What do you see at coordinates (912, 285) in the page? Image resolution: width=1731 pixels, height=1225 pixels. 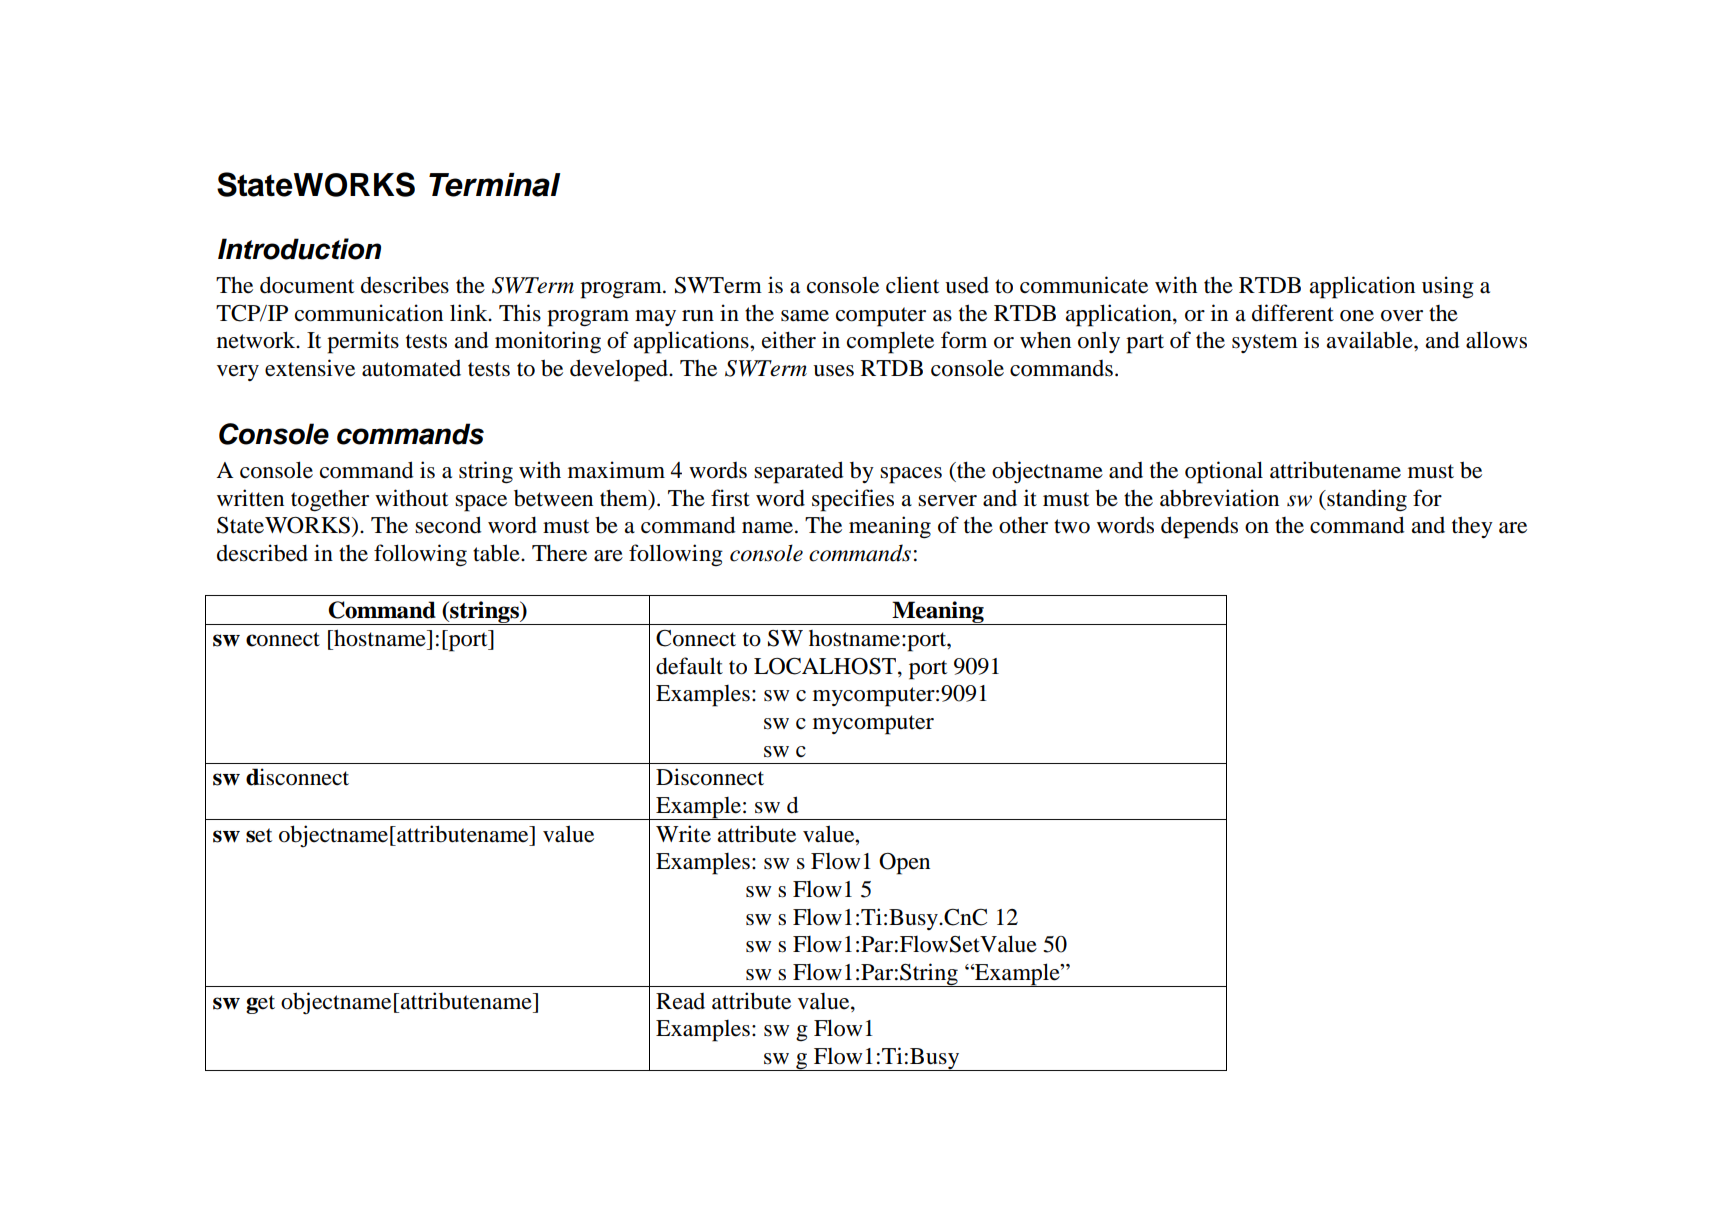 I see `client` at bounding box center [912, 285].
